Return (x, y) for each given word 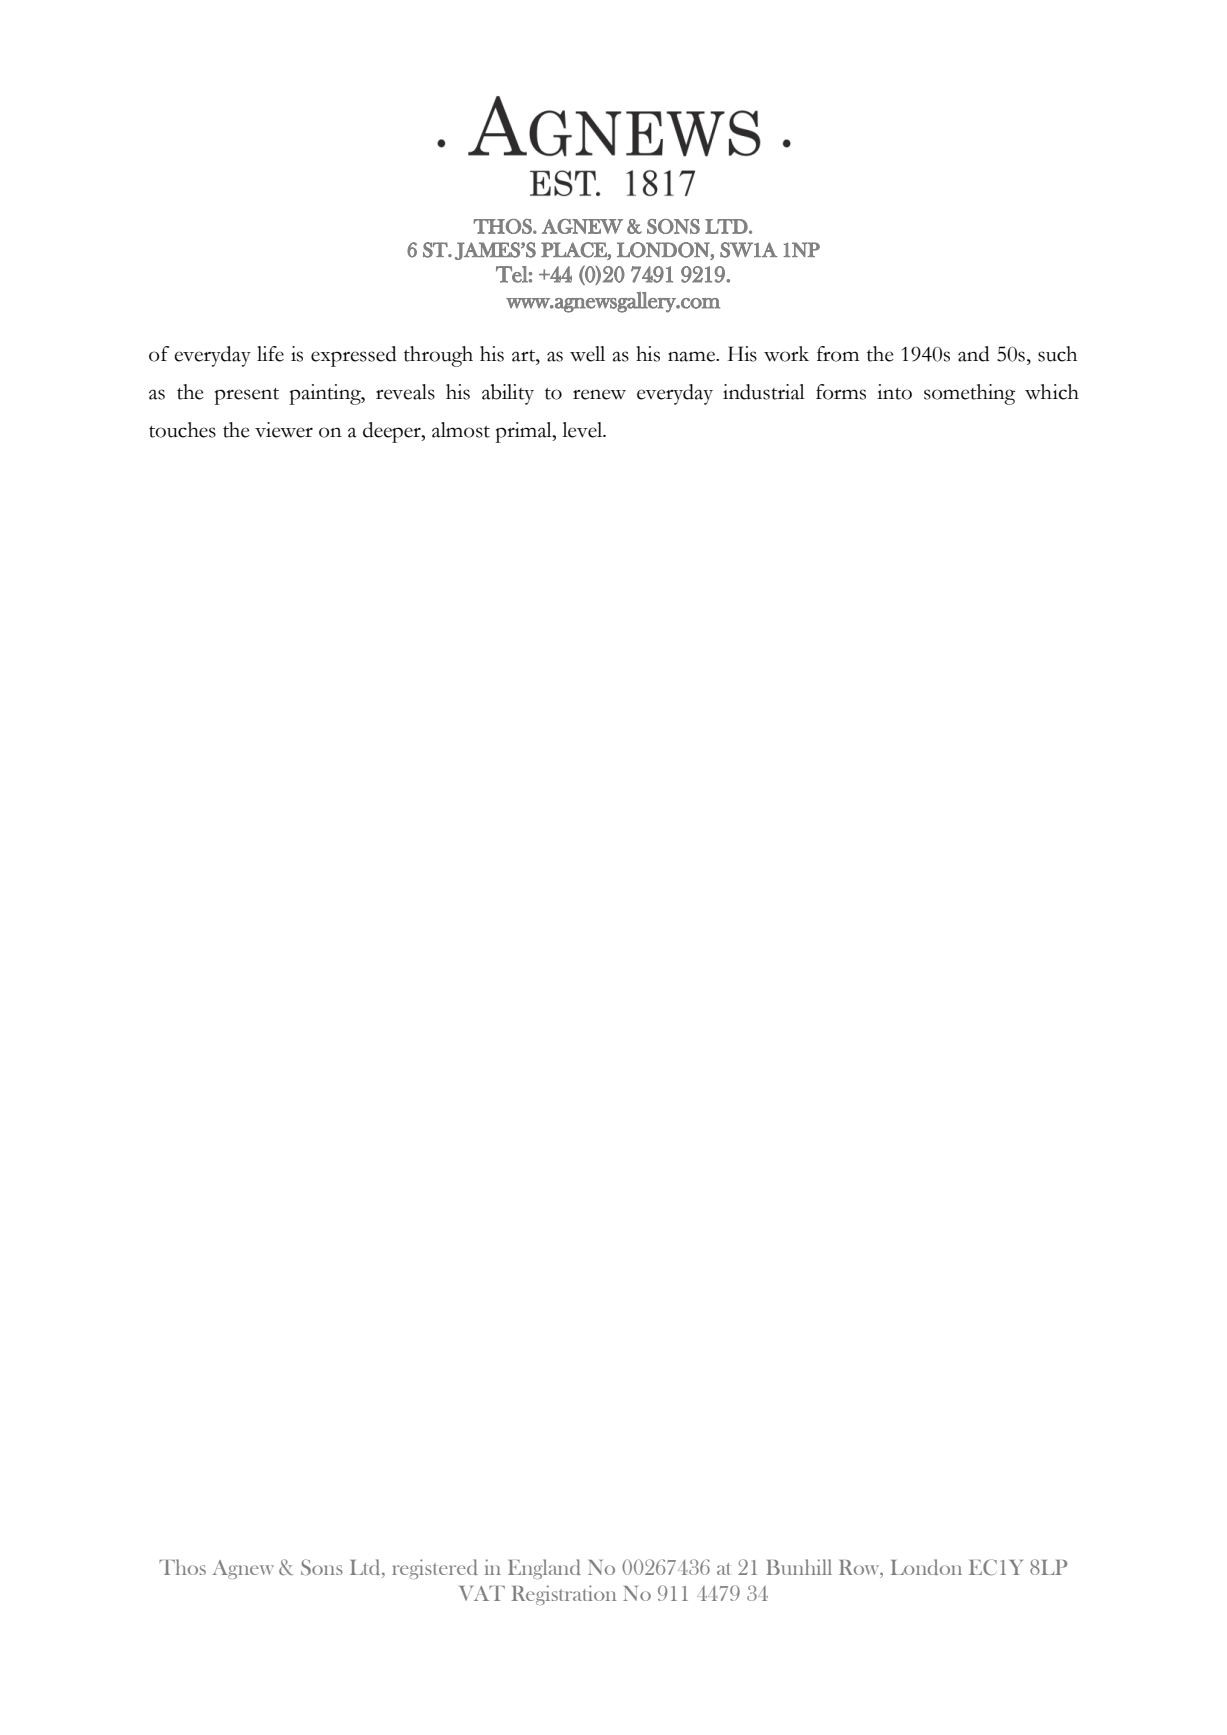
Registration (564, 1595)
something (970, 394)
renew (599, 394)
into (894, 392)
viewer (284, 430)
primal (525, 432)
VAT (482, 1593)
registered (435, 1569)
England (544, 1569)
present (247, 396)
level (583, 430)
